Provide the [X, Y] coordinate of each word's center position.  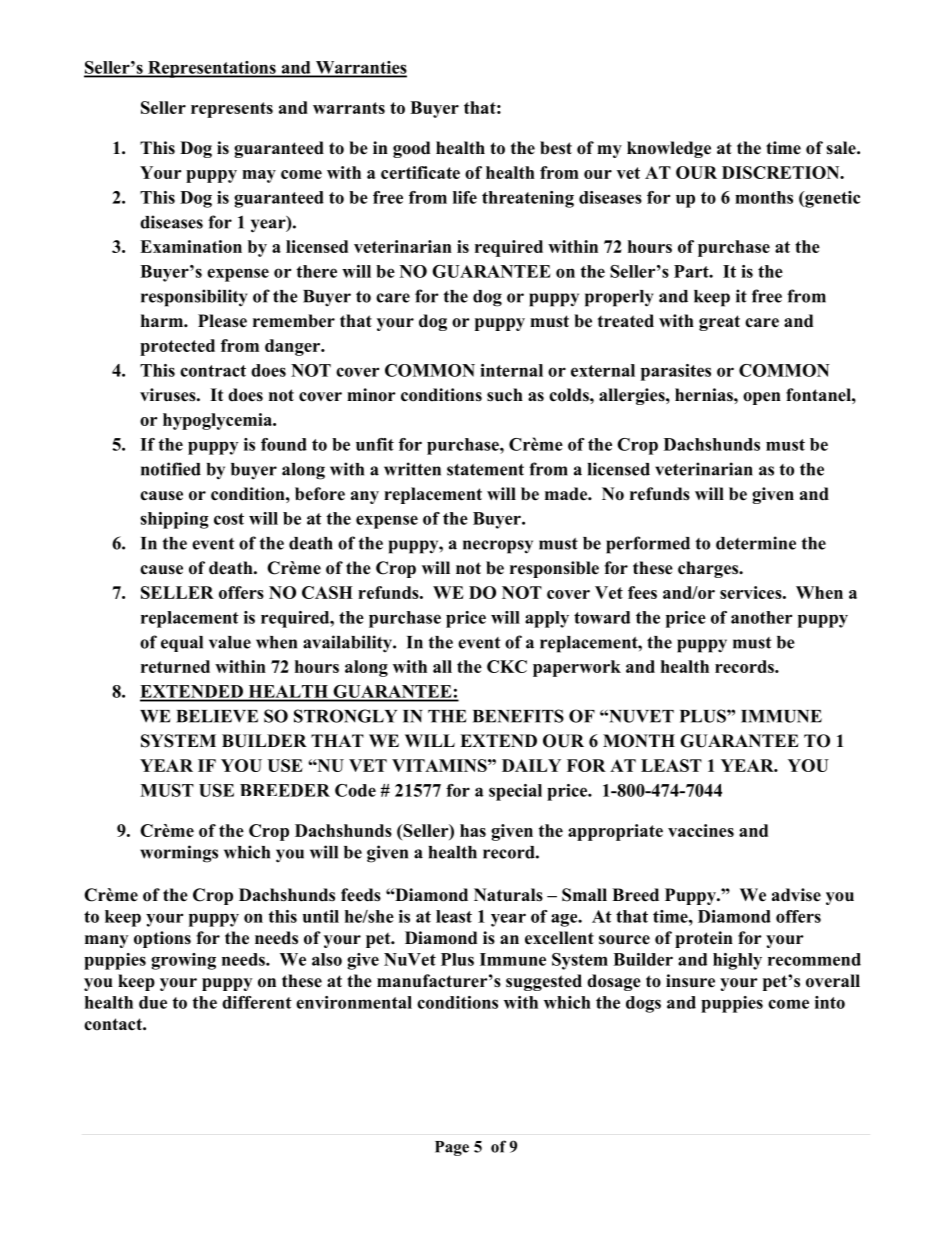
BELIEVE [217, 716]
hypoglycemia [218, 421]
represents [232, 110]
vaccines [701, 830]
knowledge [669, 149]
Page [452, 1148]
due [153, 1002]
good [411, 149]
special [515, 792]
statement [485, 470]
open [762, 398]
